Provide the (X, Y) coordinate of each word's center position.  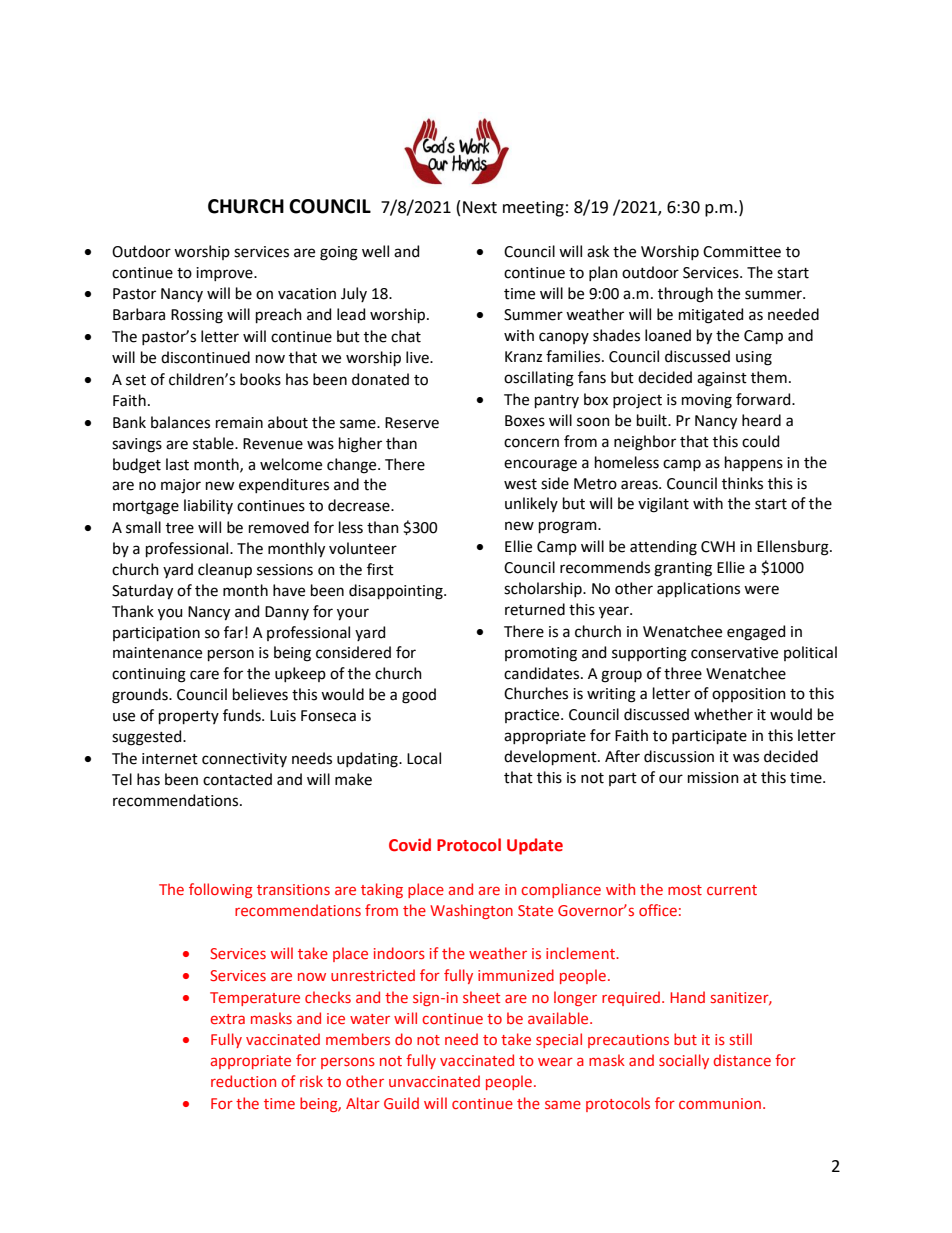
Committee (742, 252)
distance (742, 1060)
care (204, 675)
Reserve (412, 423)
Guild (401, 1103)
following (220, 890)
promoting (541, 654)
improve (225, 274)
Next (480, 207)
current (732, 890)
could (760, 441)
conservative (734, 653)
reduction (243, 1081)
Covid (410, 845)
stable (214, 443)
